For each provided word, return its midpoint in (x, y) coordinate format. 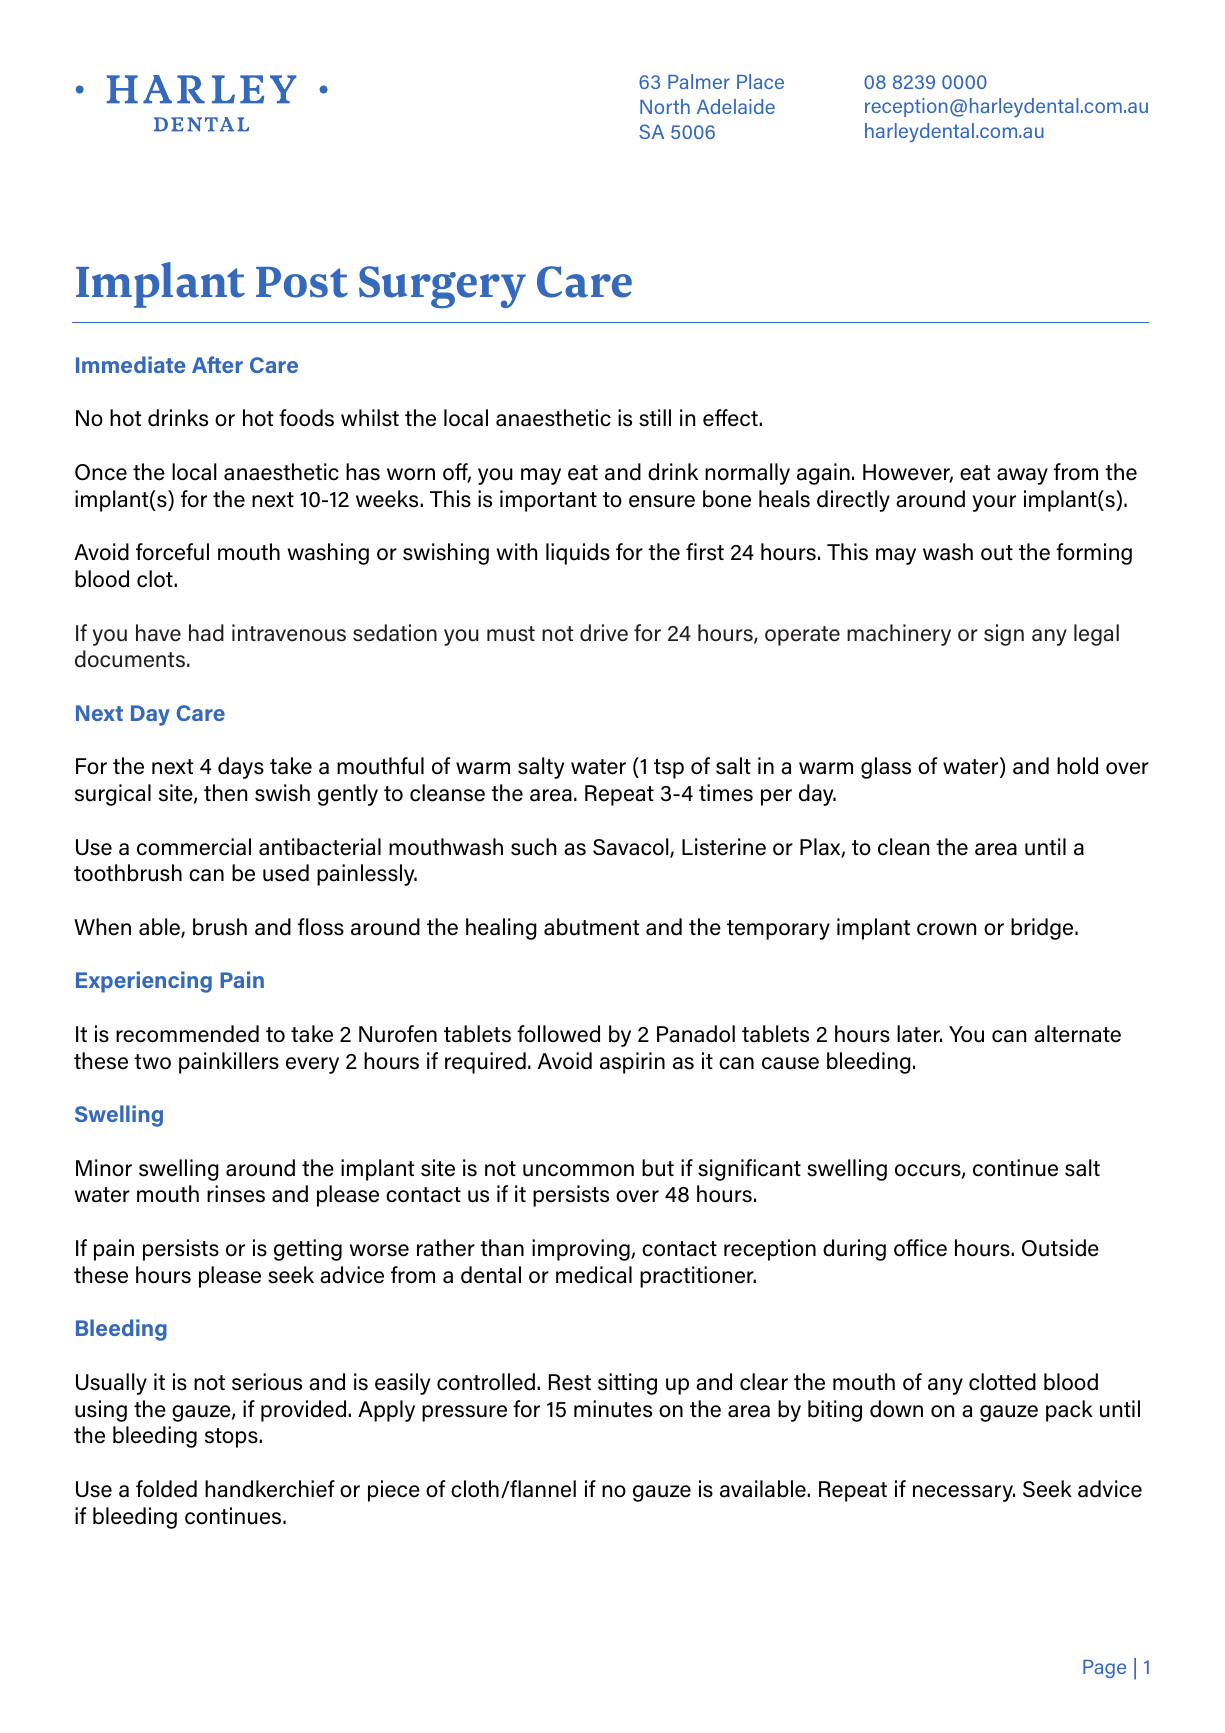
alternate (1077, 1034)
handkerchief (270, 1489)
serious (267, 1382)
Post (302, 282)
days (241, 768)
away (1022, 476)
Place (760, 81)
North (665, 106)
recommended (187, 1034)
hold (1077, 766)
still (655, 418)
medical (594, 1275)
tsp (669, 769)
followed (558, 1034)
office (920, 1248)
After (217, 364)
